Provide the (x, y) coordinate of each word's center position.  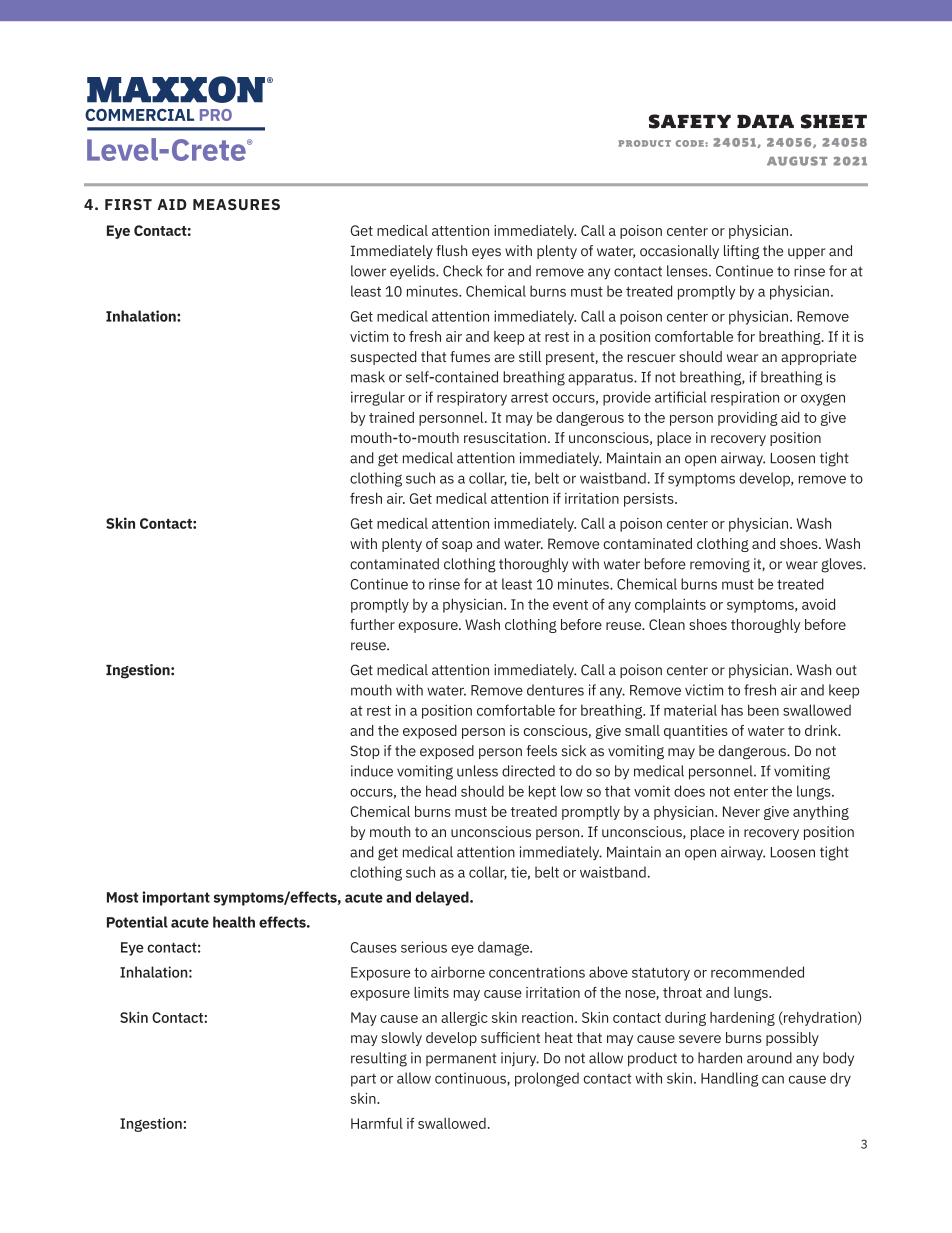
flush (451, 251)
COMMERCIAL (139, 115)
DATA (765, 121)
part (363, 1080)
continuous (471, 1079)
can (773, 1079)
